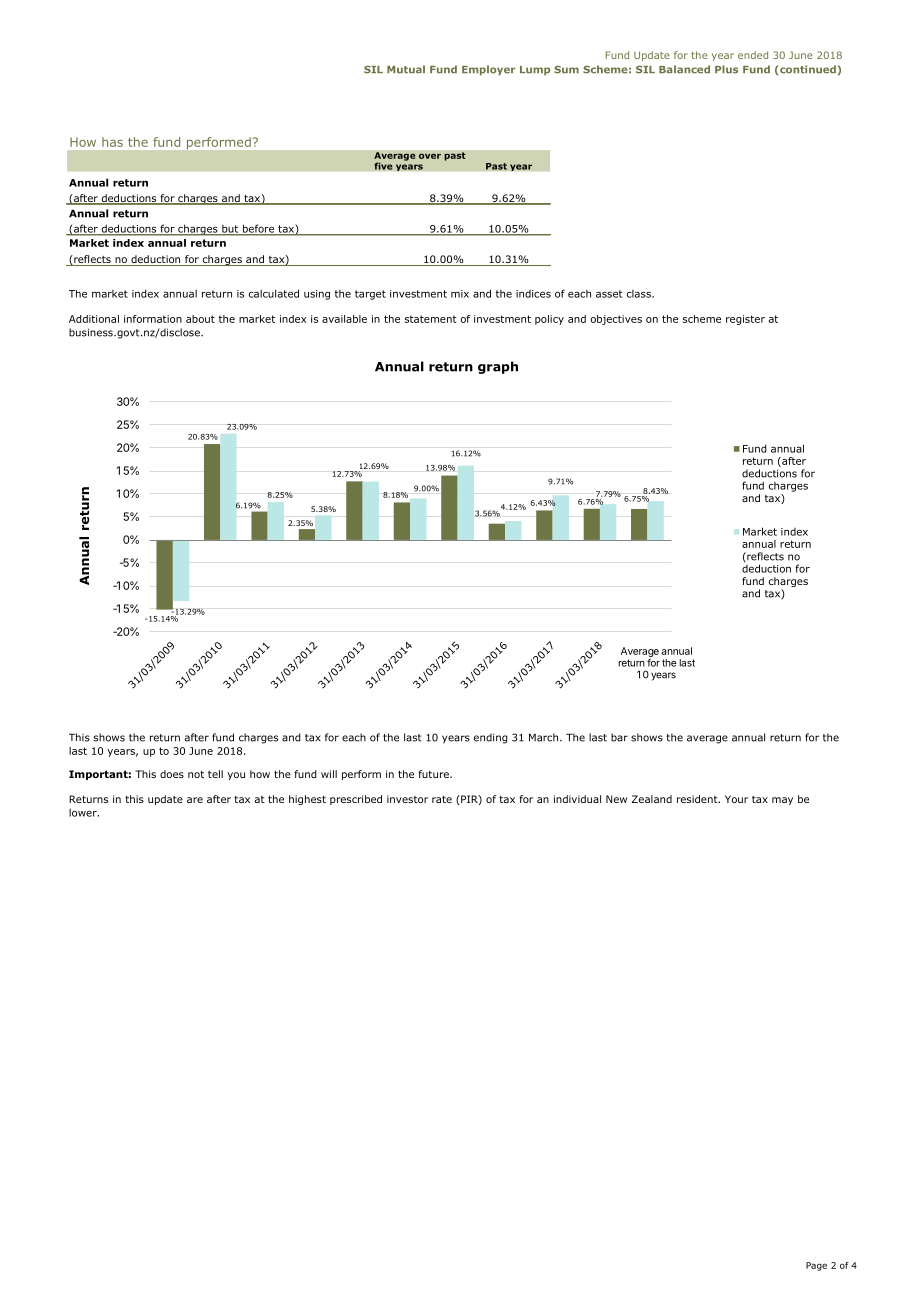 The height and width of the image is (1308, 924). I want to click on rate, so click(442, 799).
